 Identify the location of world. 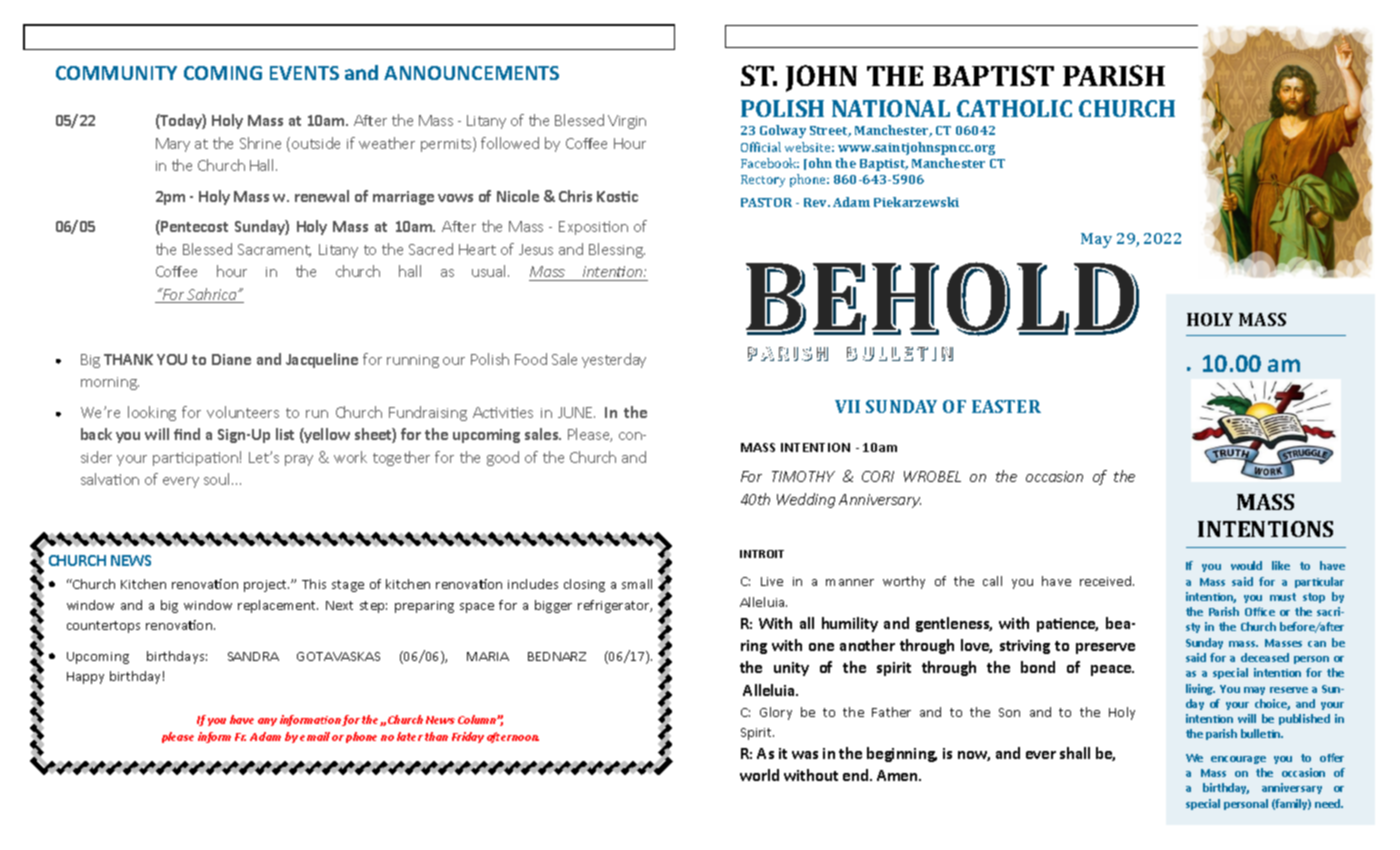
(759, 775).
